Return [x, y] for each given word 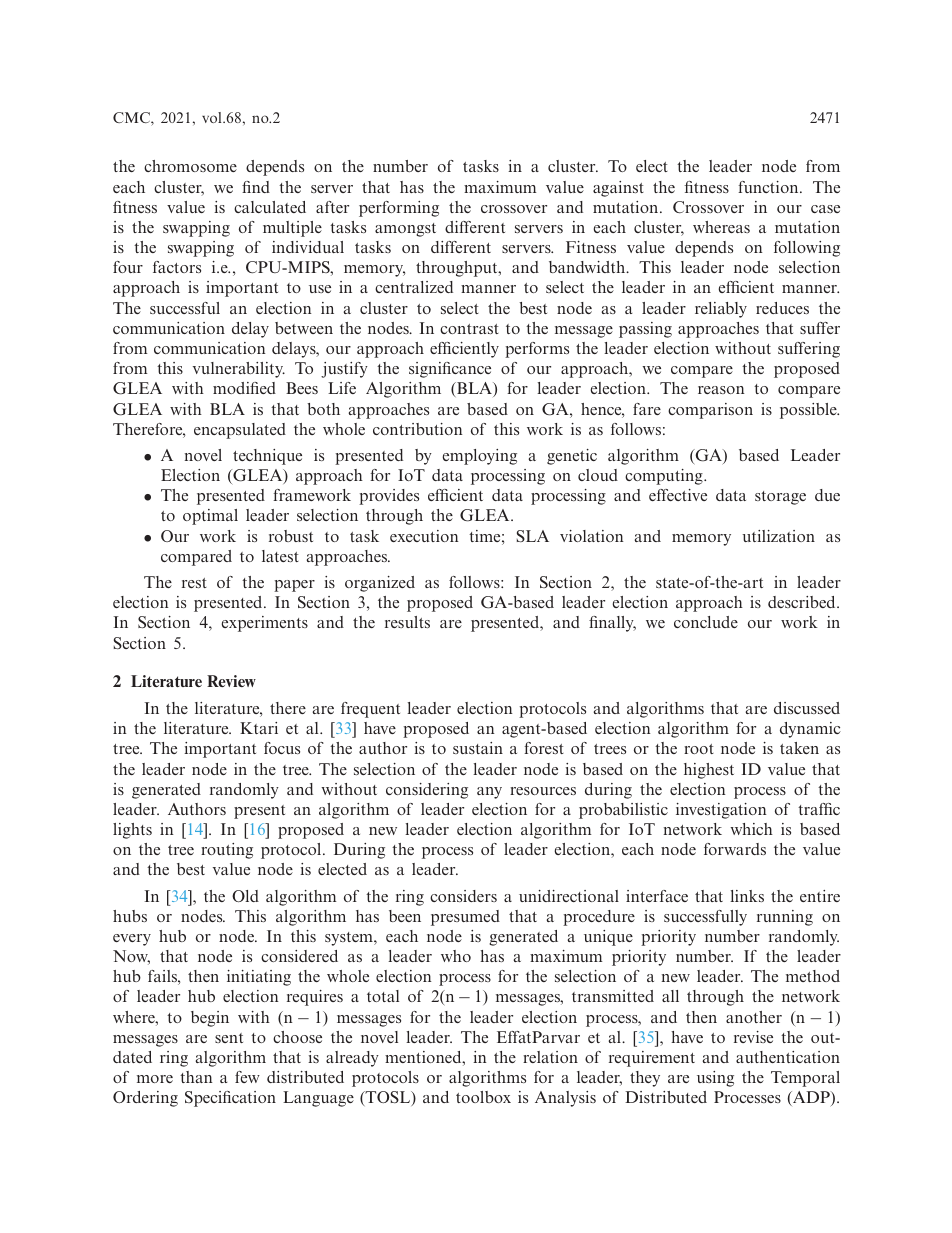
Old [245, 896]
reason [721, 390]
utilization [778, 536]
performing [399, 209]
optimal [210, 517]
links [747, 896]
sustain [478, 748]
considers [463, 896]
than [196, 1077]
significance [450, 370]
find [256, 187]
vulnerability [239, 370]
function [769, 187]
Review [231, 681]
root [699, 749]
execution [424, 536]
